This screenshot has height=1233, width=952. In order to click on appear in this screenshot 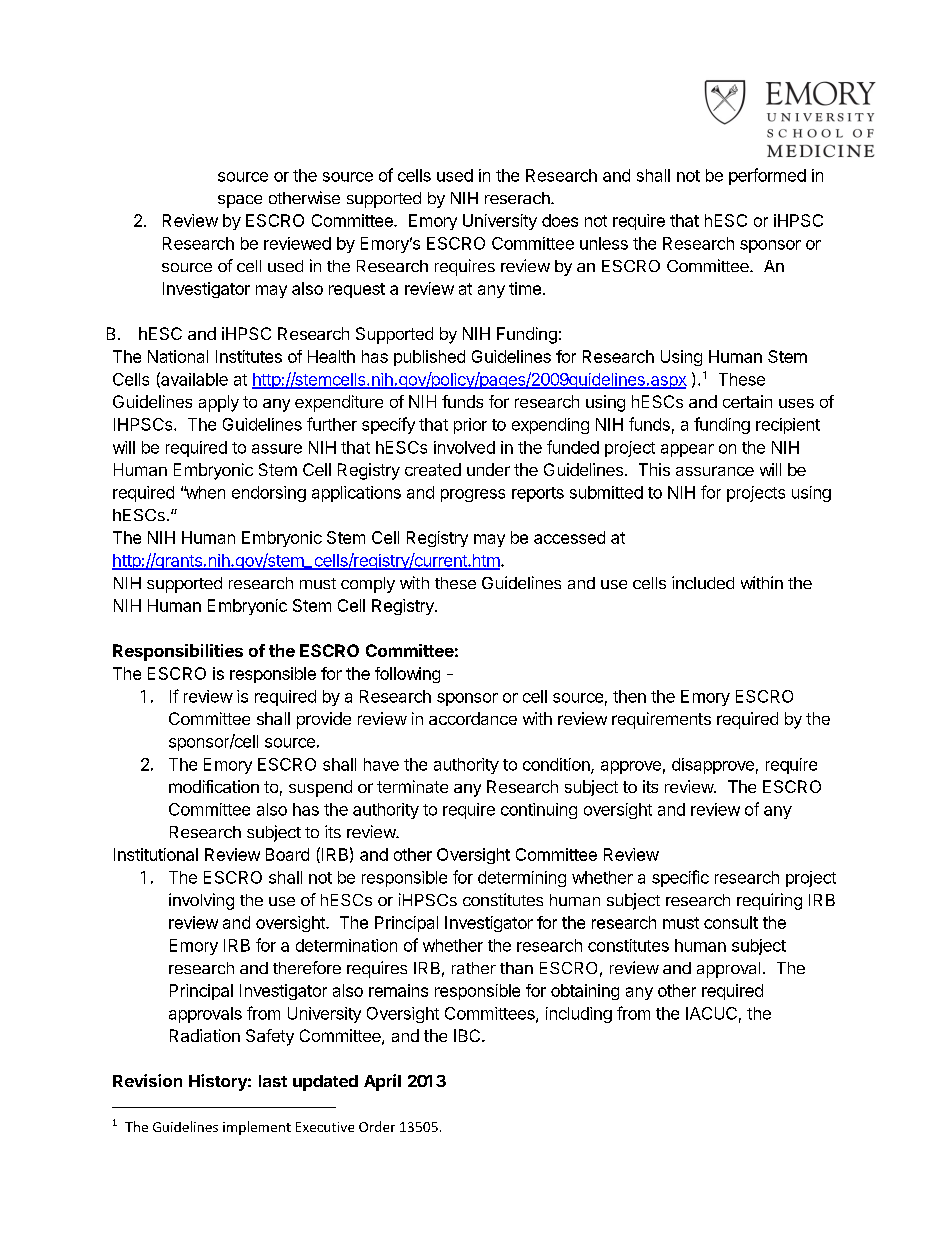, I will do `click(687, 450)`.
